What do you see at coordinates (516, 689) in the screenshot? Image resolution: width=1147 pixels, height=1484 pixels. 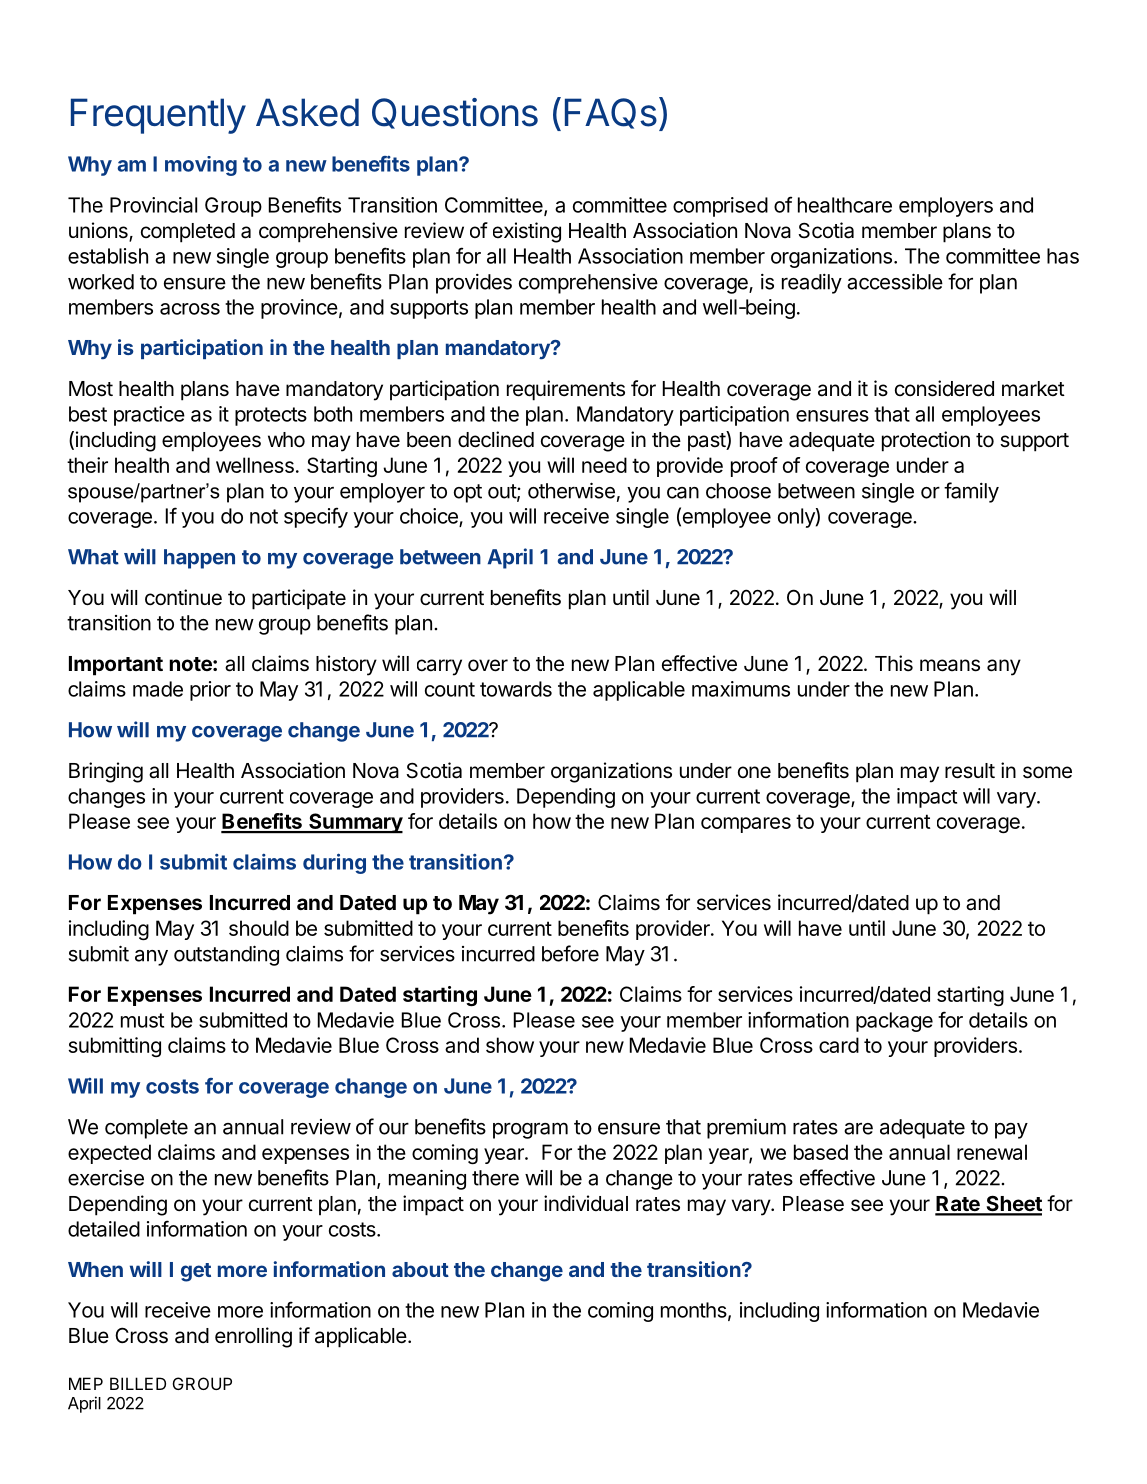 I see `towards` at bounding box center [516, 689].
